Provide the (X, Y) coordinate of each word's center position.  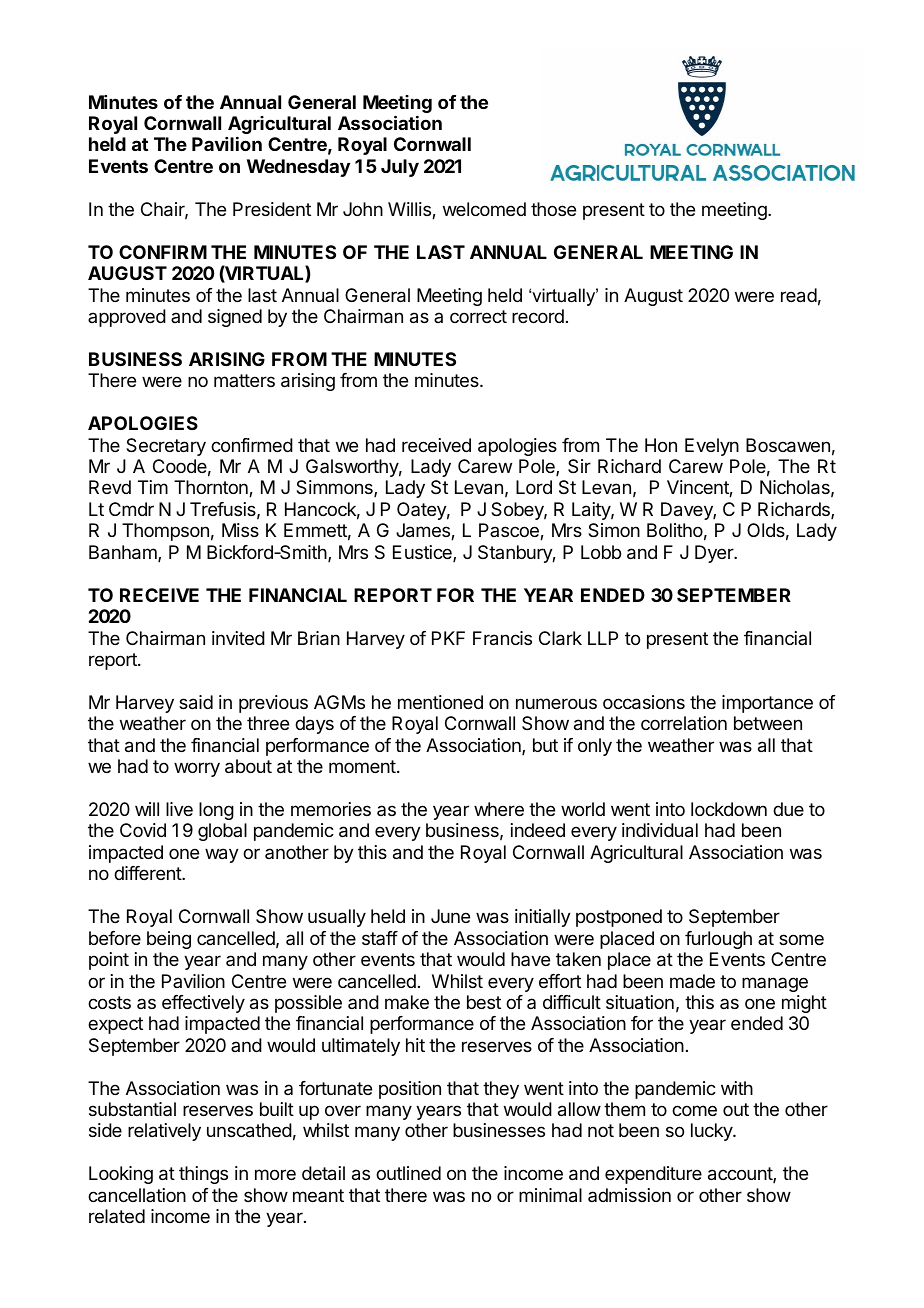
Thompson (165, 532)
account (741, 1175)
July (400, 168)
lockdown (729, 809)
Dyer (715, 554)
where (499, 809)
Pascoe (510, 531)
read (799, 295)
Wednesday (298, 168)
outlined (408, 1173)
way (222, 855)
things (203, 1175)
